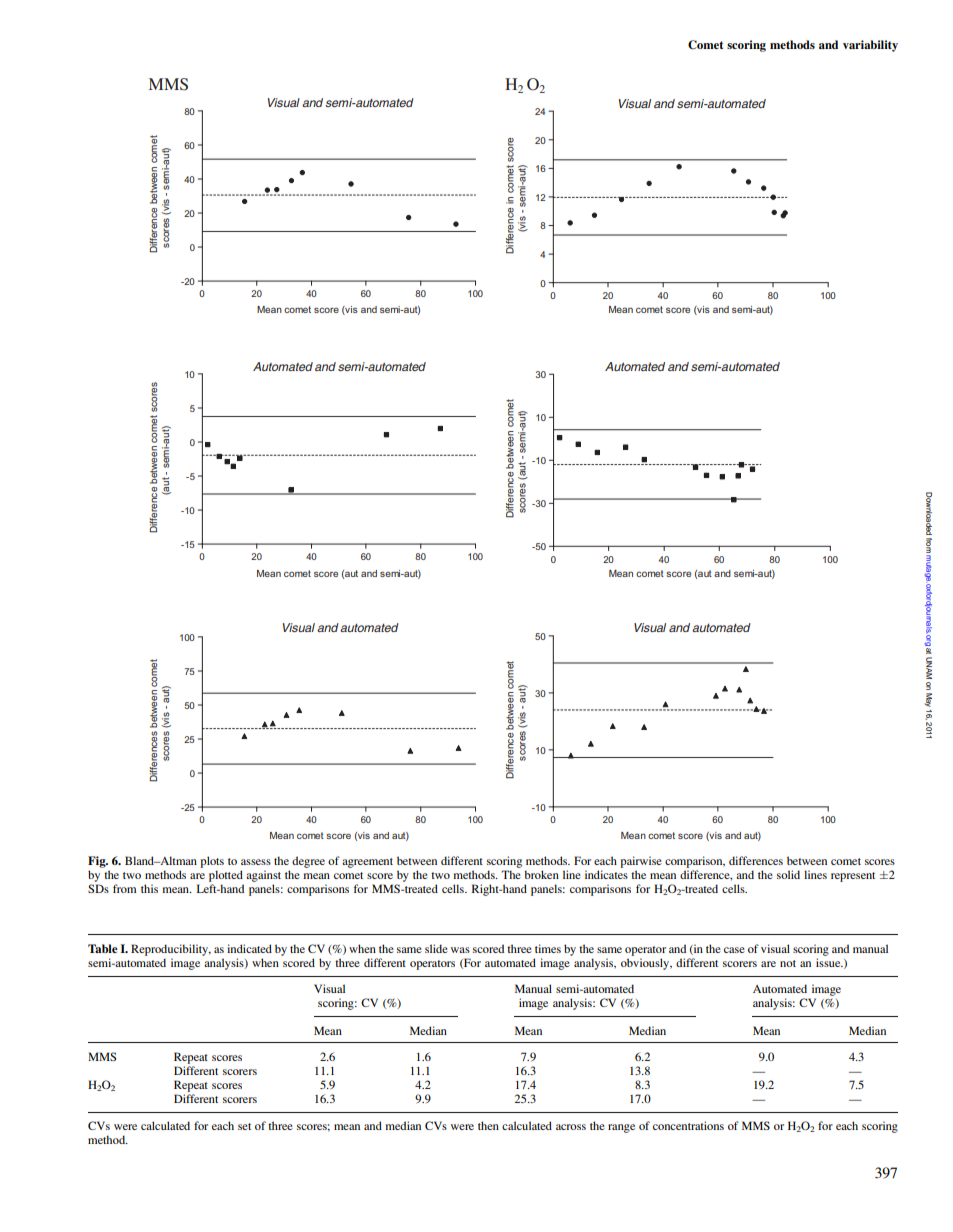 This page has height=1232, width=953. What do you see at coordinates (212, 862) in the page?
I see `plots` at bounding box center [212, 862].
